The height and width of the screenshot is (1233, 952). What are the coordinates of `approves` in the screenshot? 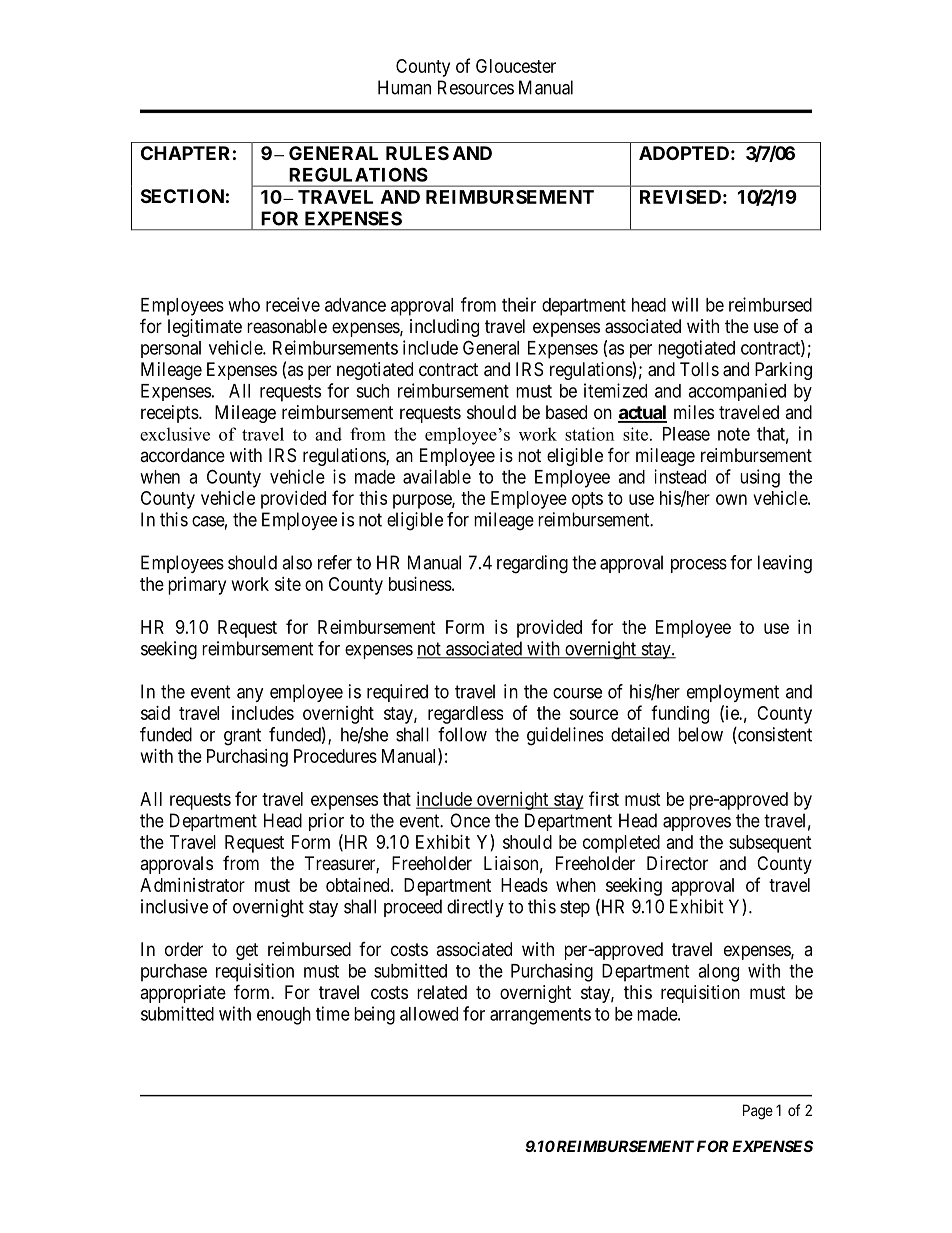 It's located at (697, 824).
